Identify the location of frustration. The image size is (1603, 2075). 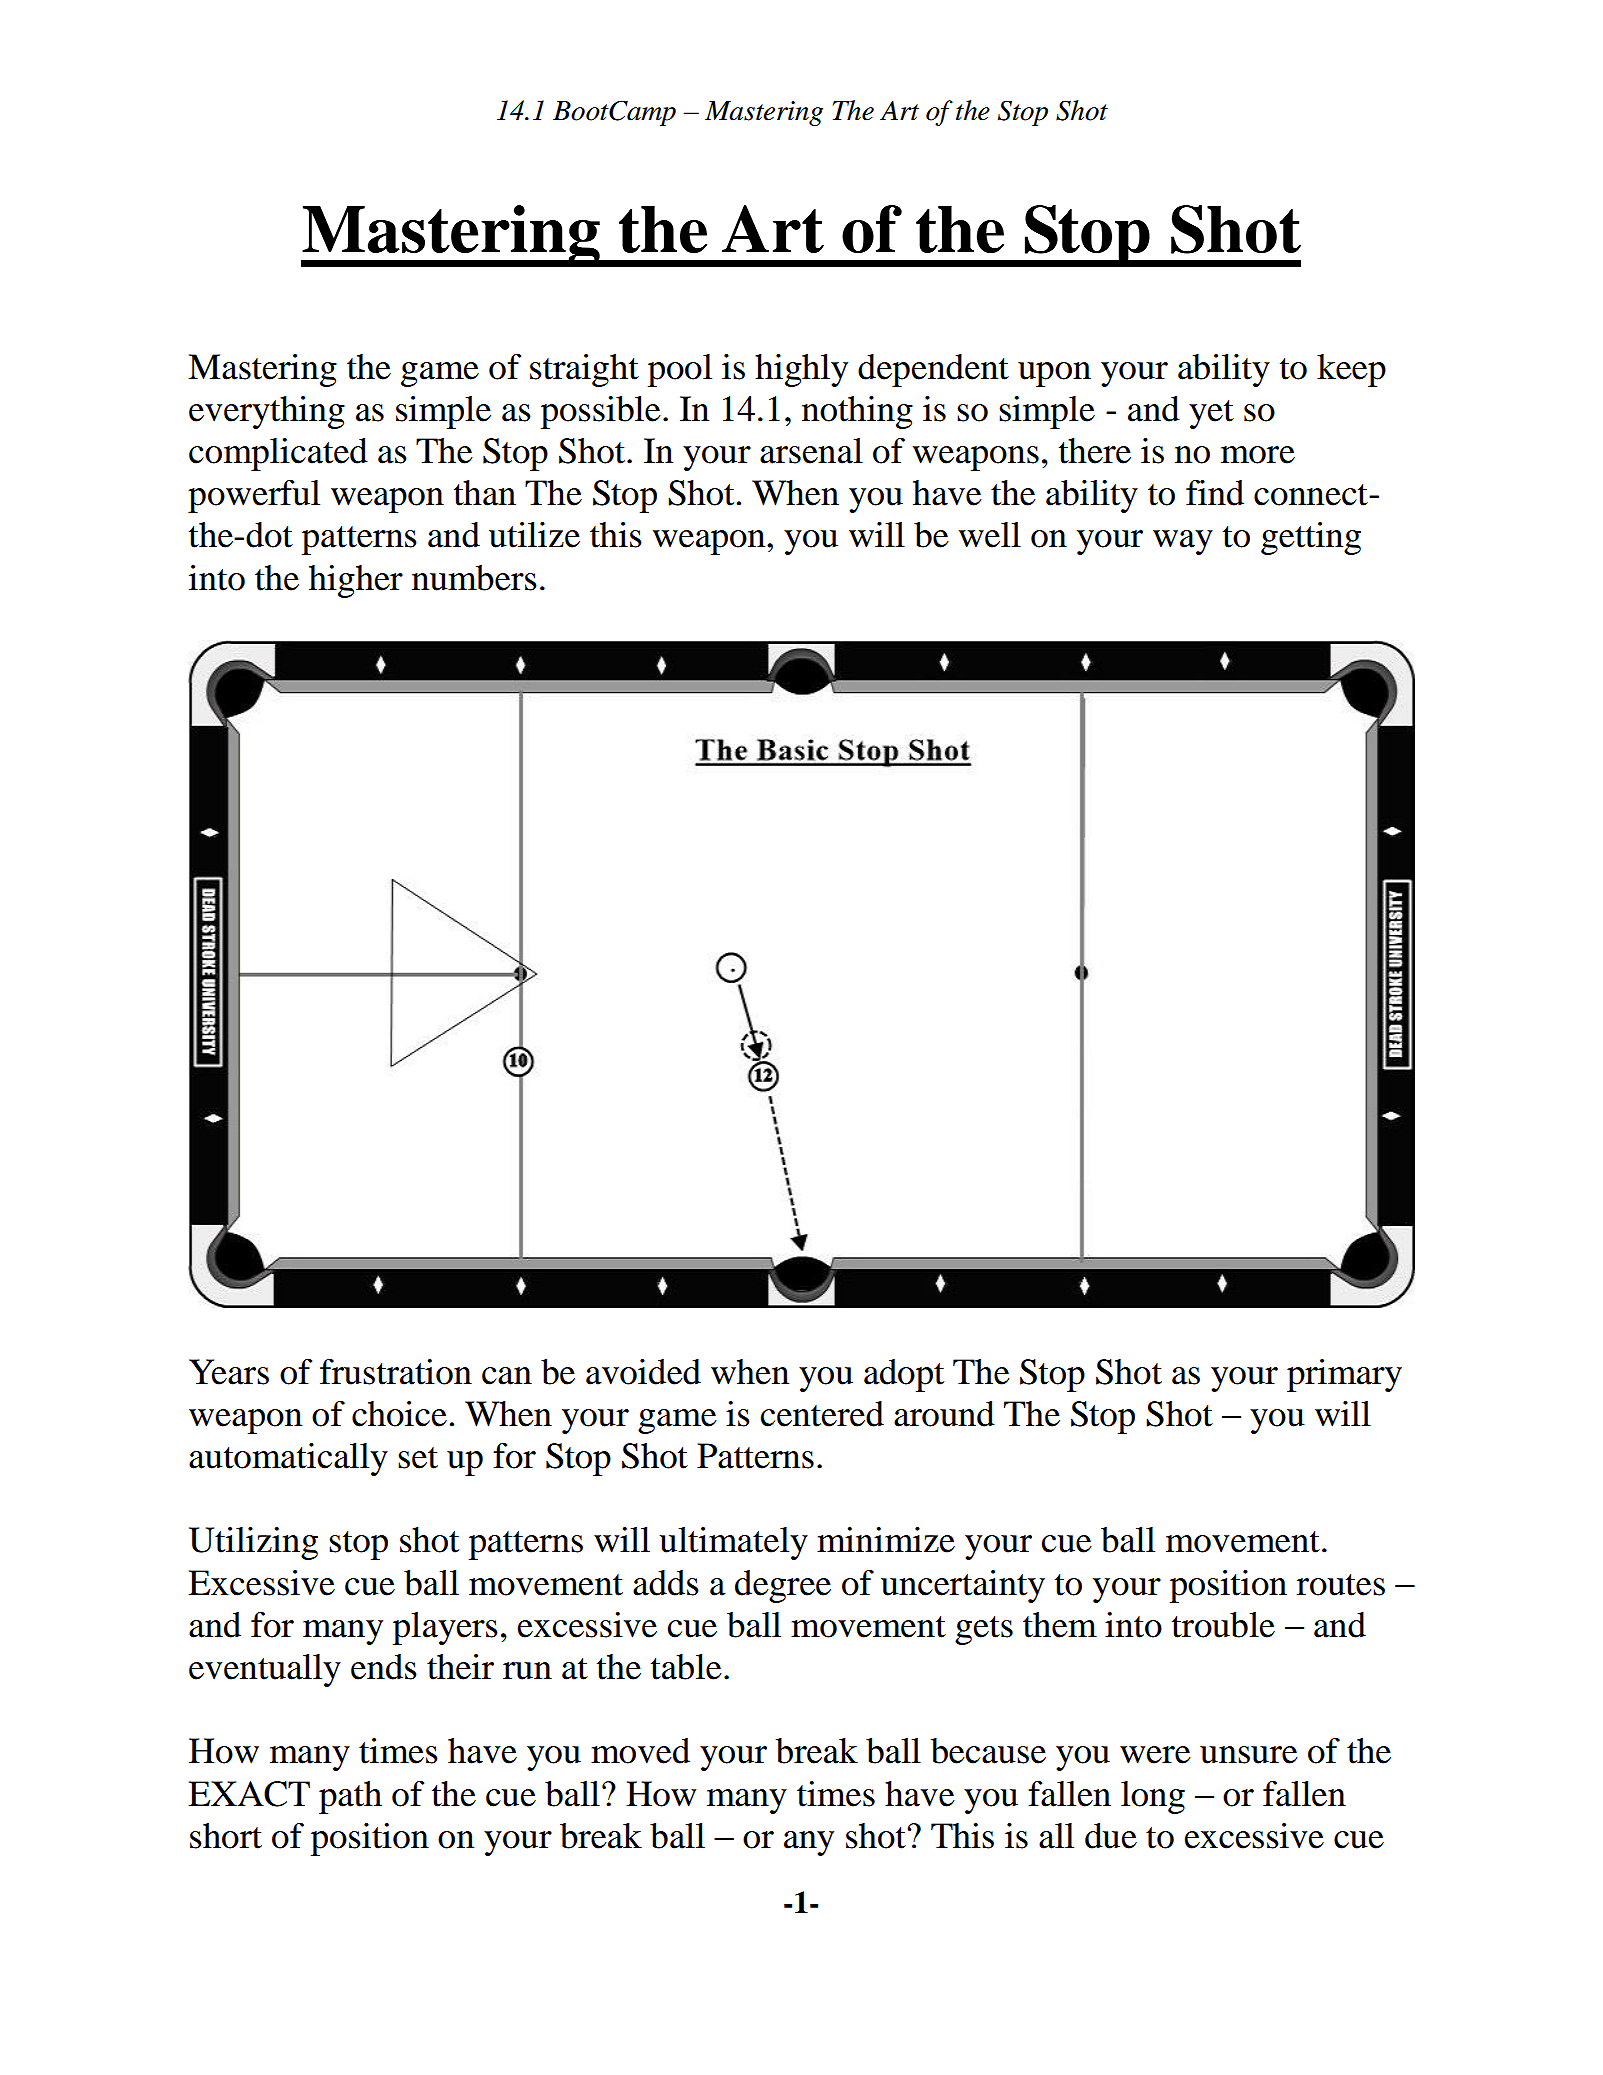
(396, 1372).
